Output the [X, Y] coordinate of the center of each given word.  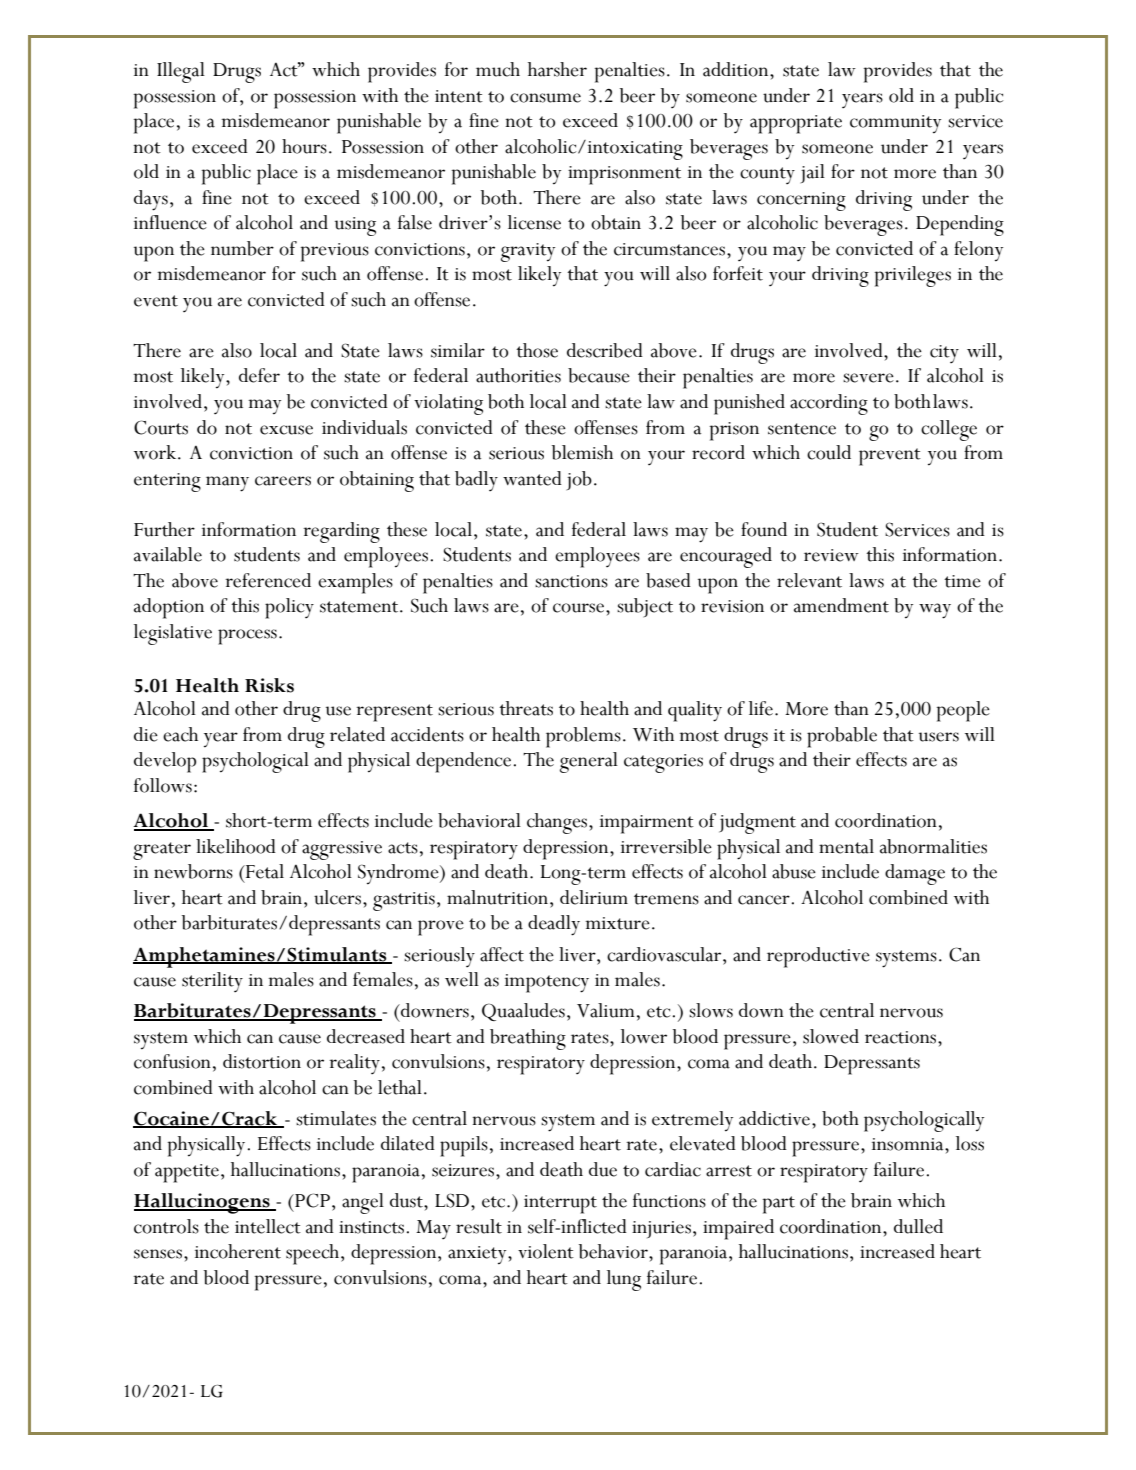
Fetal [264, 871]
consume [545, 98]
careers [283, 481]
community [895, 124]
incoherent [238, 1251]
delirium [594, 897]
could [829, 452]
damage [915, 874]
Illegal [181, 72]
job [579, 480]
